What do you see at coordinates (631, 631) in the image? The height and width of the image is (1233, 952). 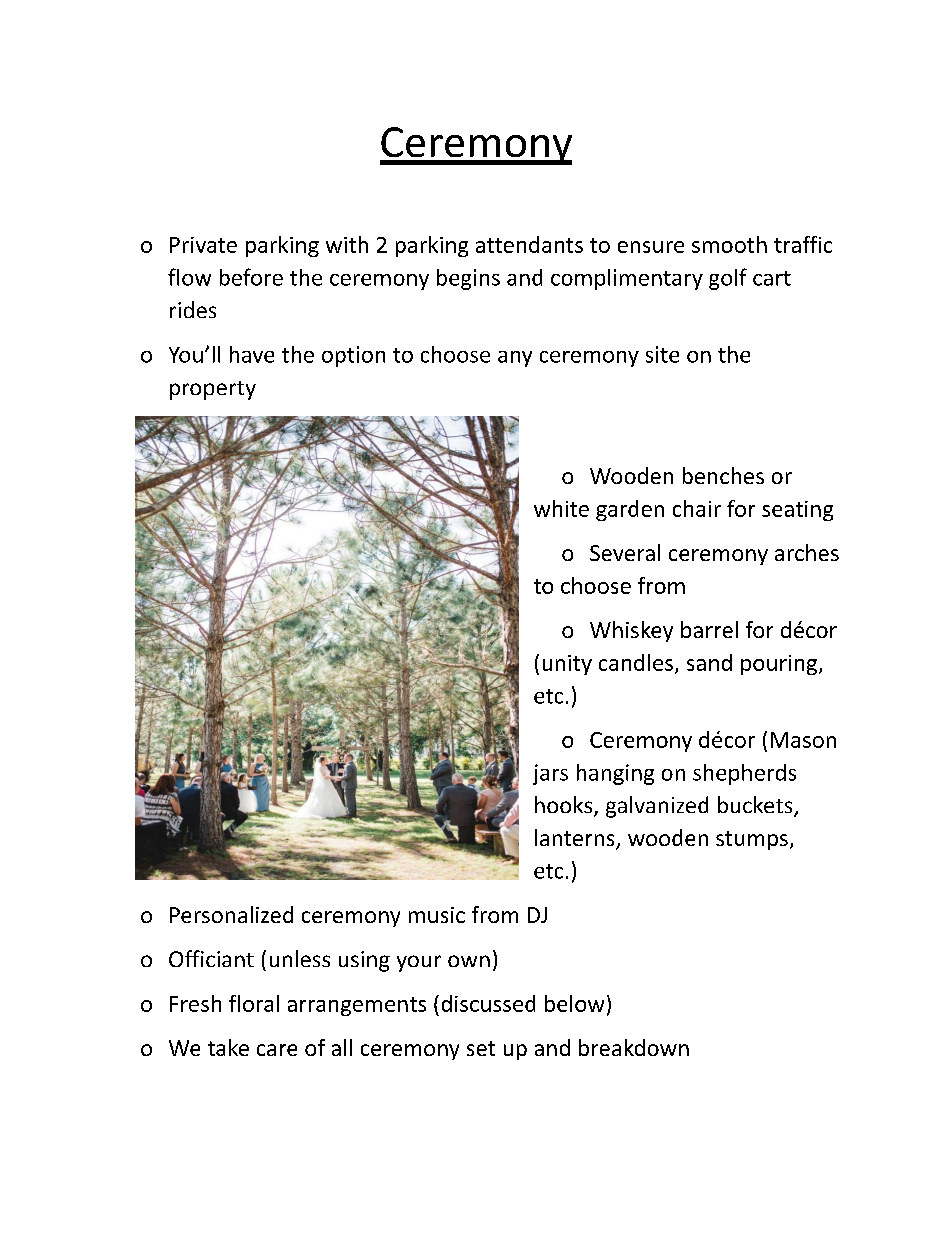 I see `Whiskey` at bounding box center [631, 631].
